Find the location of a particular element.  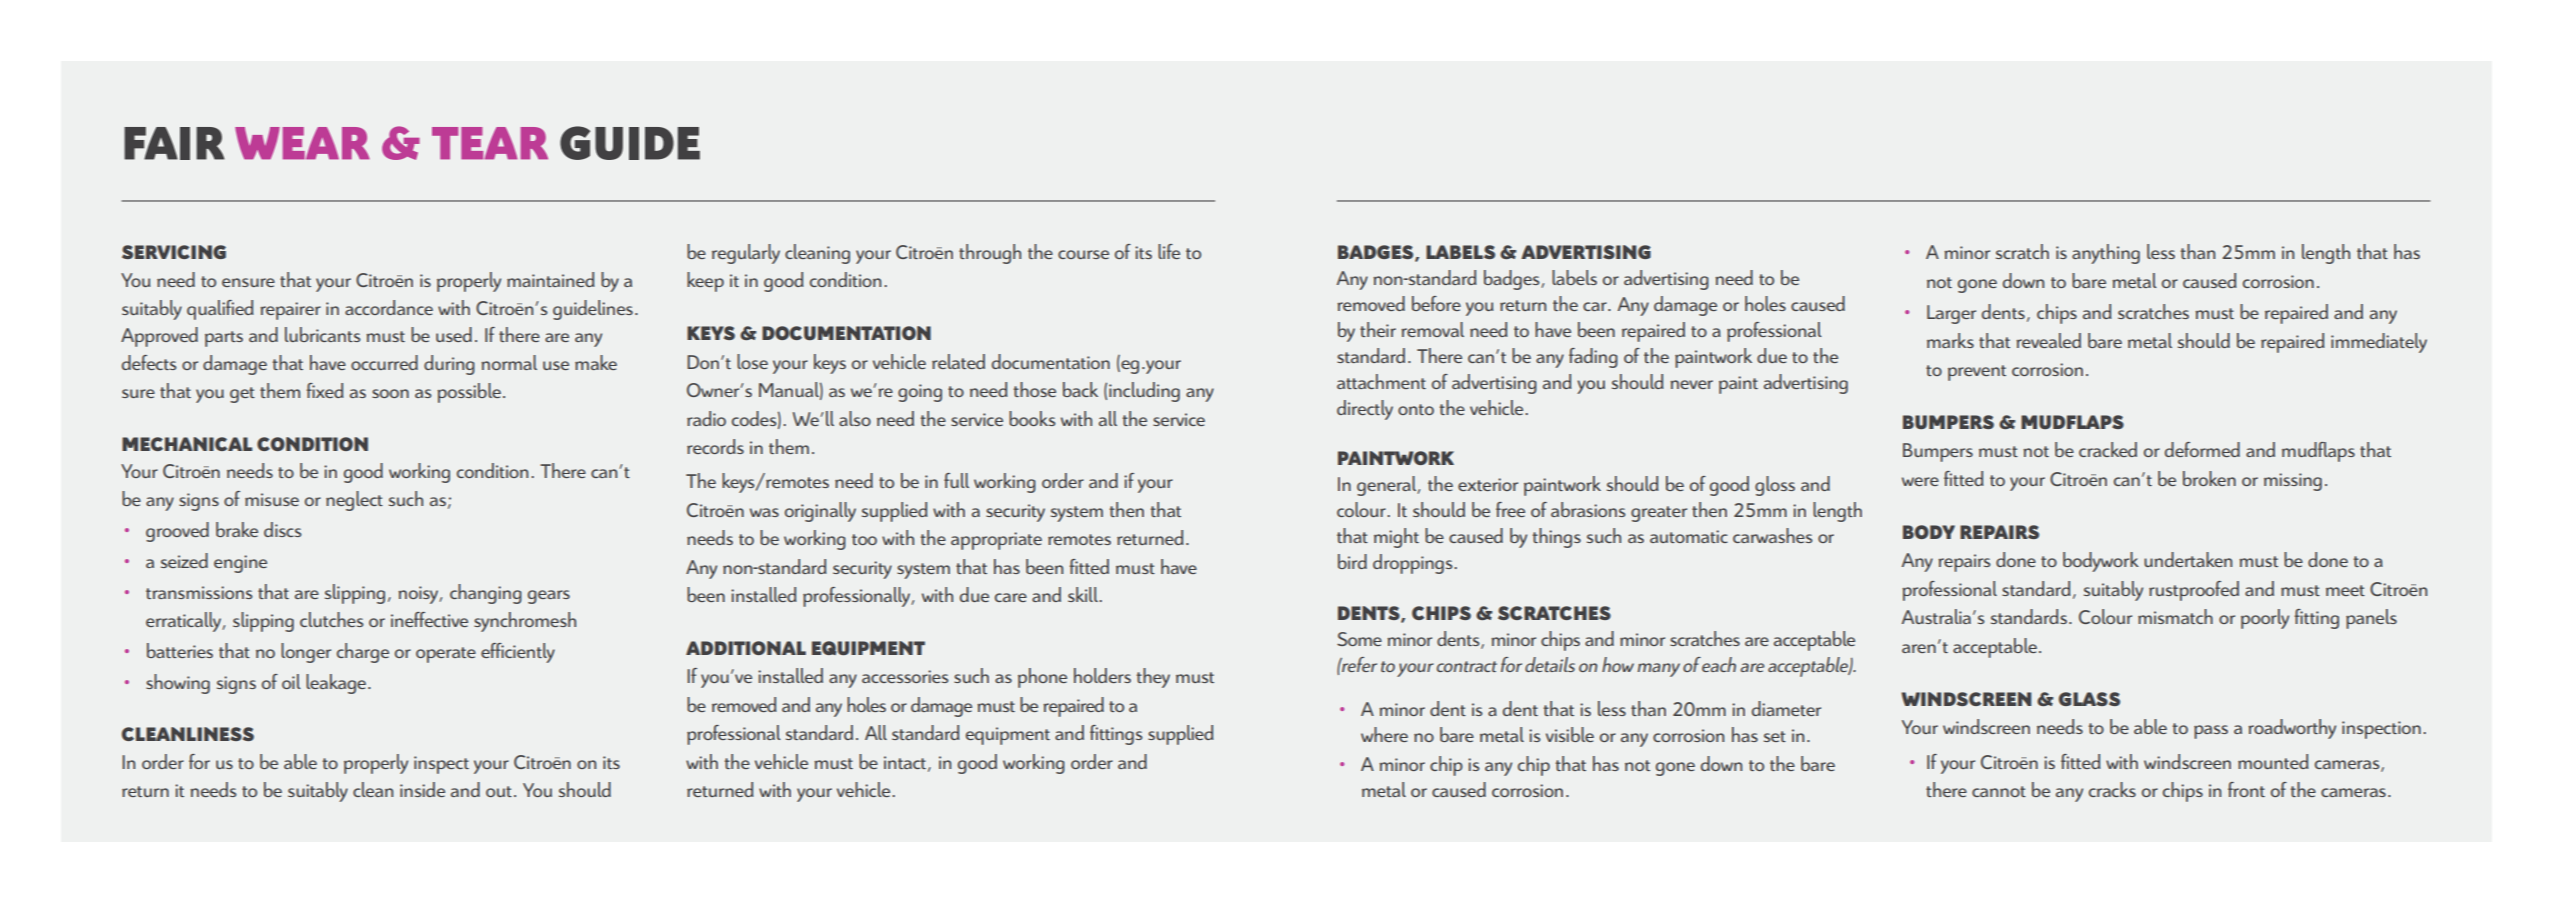

undertaken is located at coordinates (2188, 559).
